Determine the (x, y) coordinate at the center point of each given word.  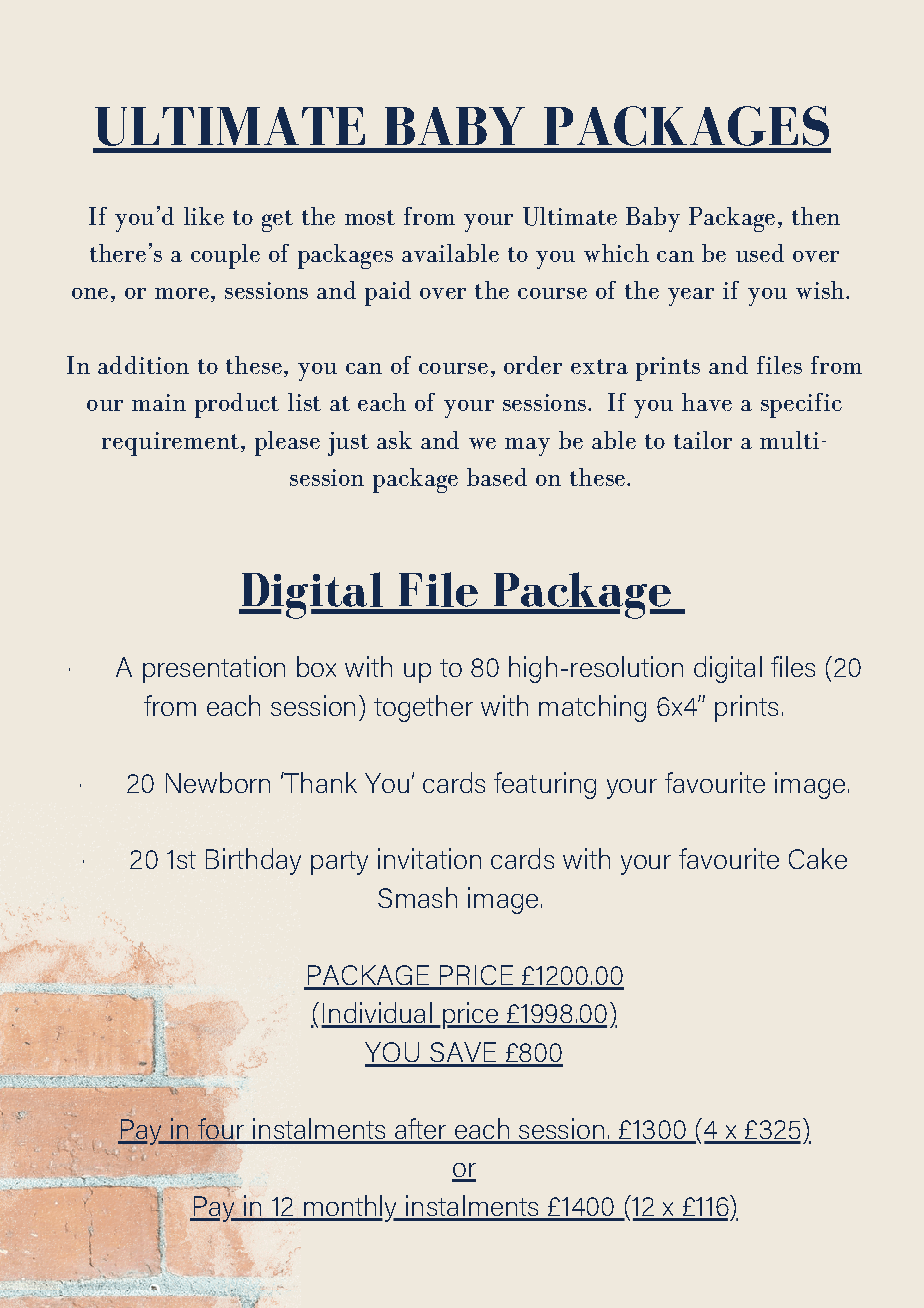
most (370, 217)
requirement (170, 444)
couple (225, 256)
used (760, 253)
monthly (350, 1208)
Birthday (253, 861)
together (423, 708)
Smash (417, 897)
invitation (429, 858)
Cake (818, 858)
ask (394, 440)
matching (592, 708)
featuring (545, 785)
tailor (703, 440)
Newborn (218, 782)
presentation (214, 669)
